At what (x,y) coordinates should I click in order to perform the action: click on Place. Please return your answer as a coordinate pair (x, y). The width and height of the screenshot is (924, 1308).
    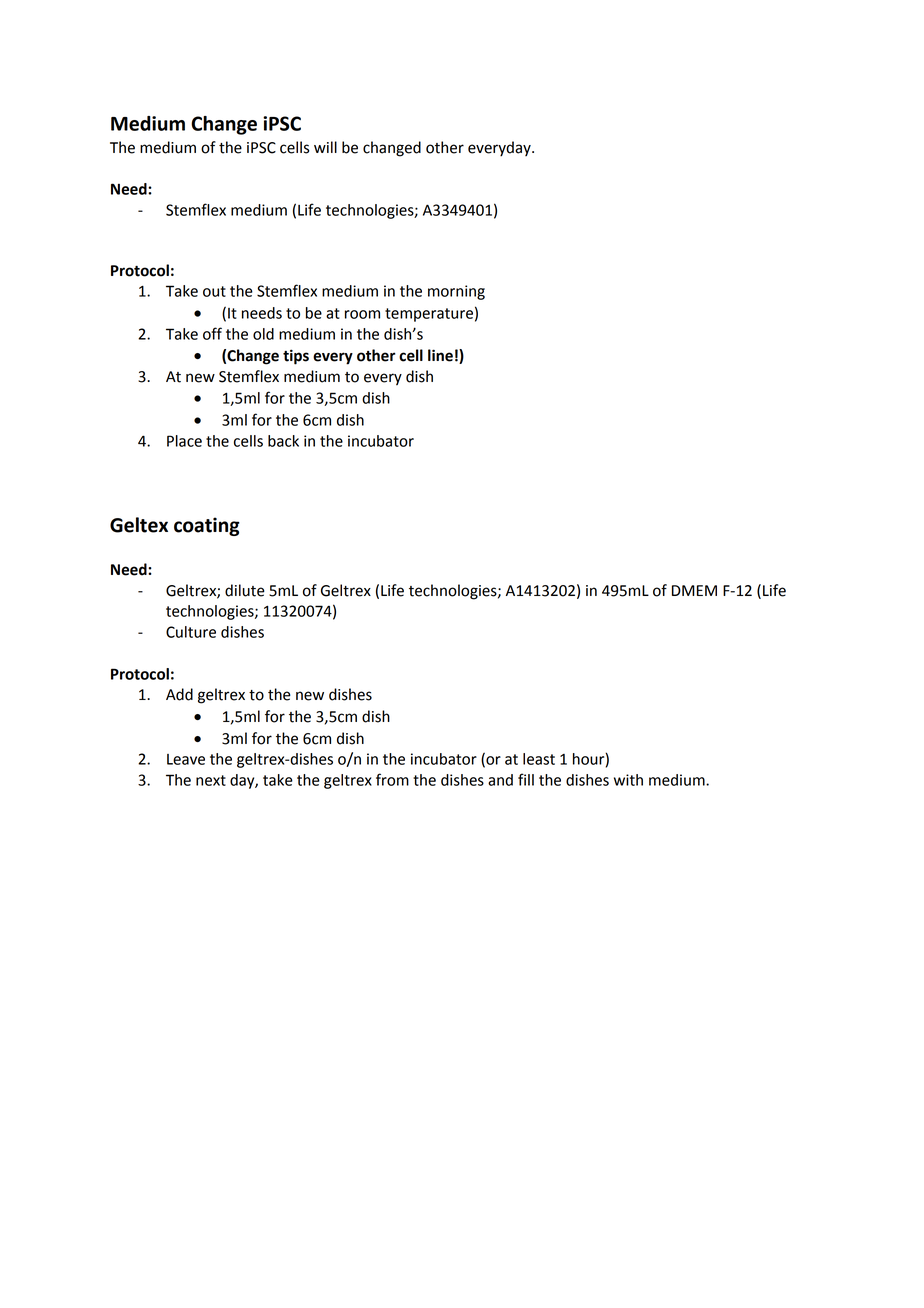
    Looking at the image, I should click on (184, 441).
